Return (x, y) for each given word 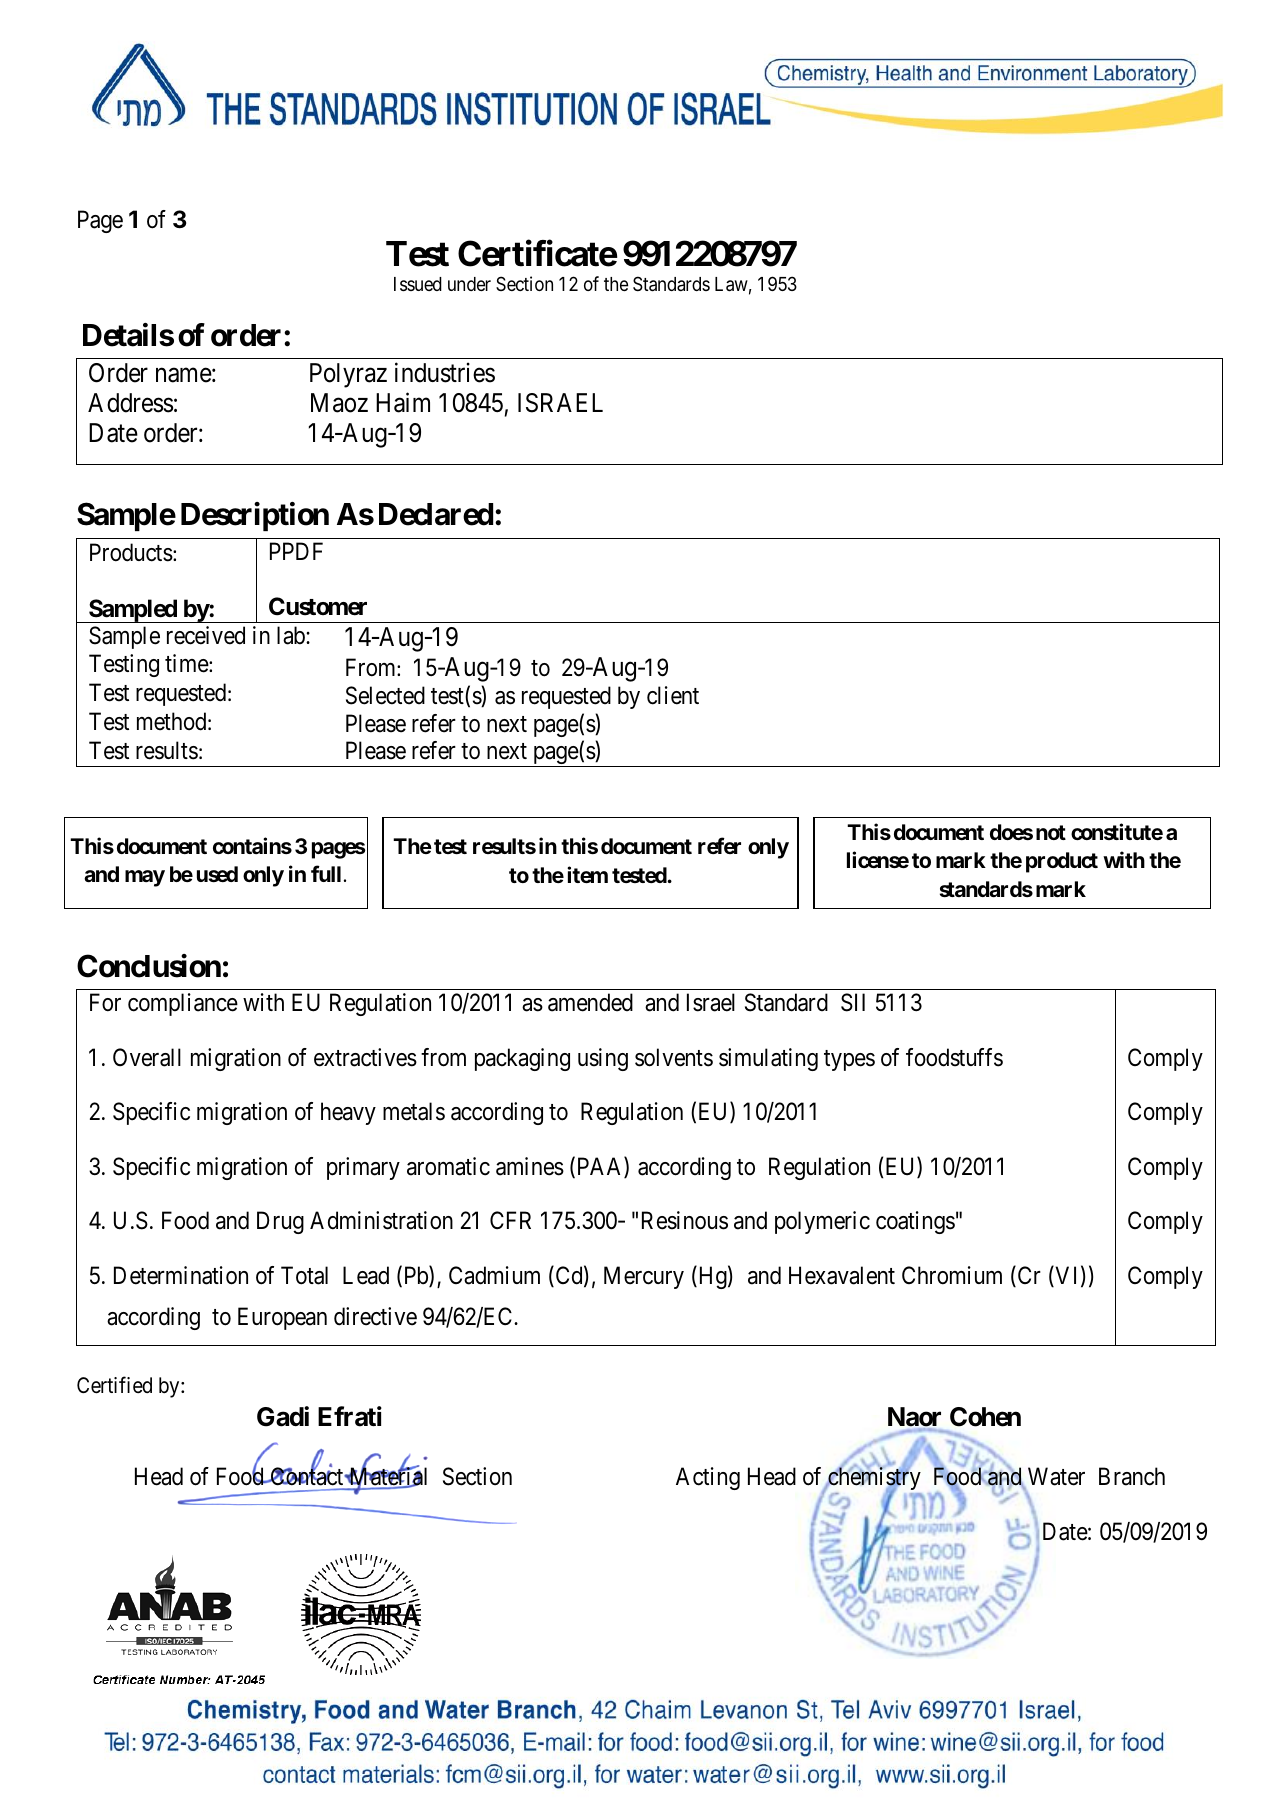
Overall (147, 1057)
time (187, 663)
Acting (708, 1478)
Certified (114, 1385)
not (1051, 832)
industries (445, 373)
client (673, 695)
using (603, 1059)
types (849, 1060)
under (469, 284)
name (184, 375)
